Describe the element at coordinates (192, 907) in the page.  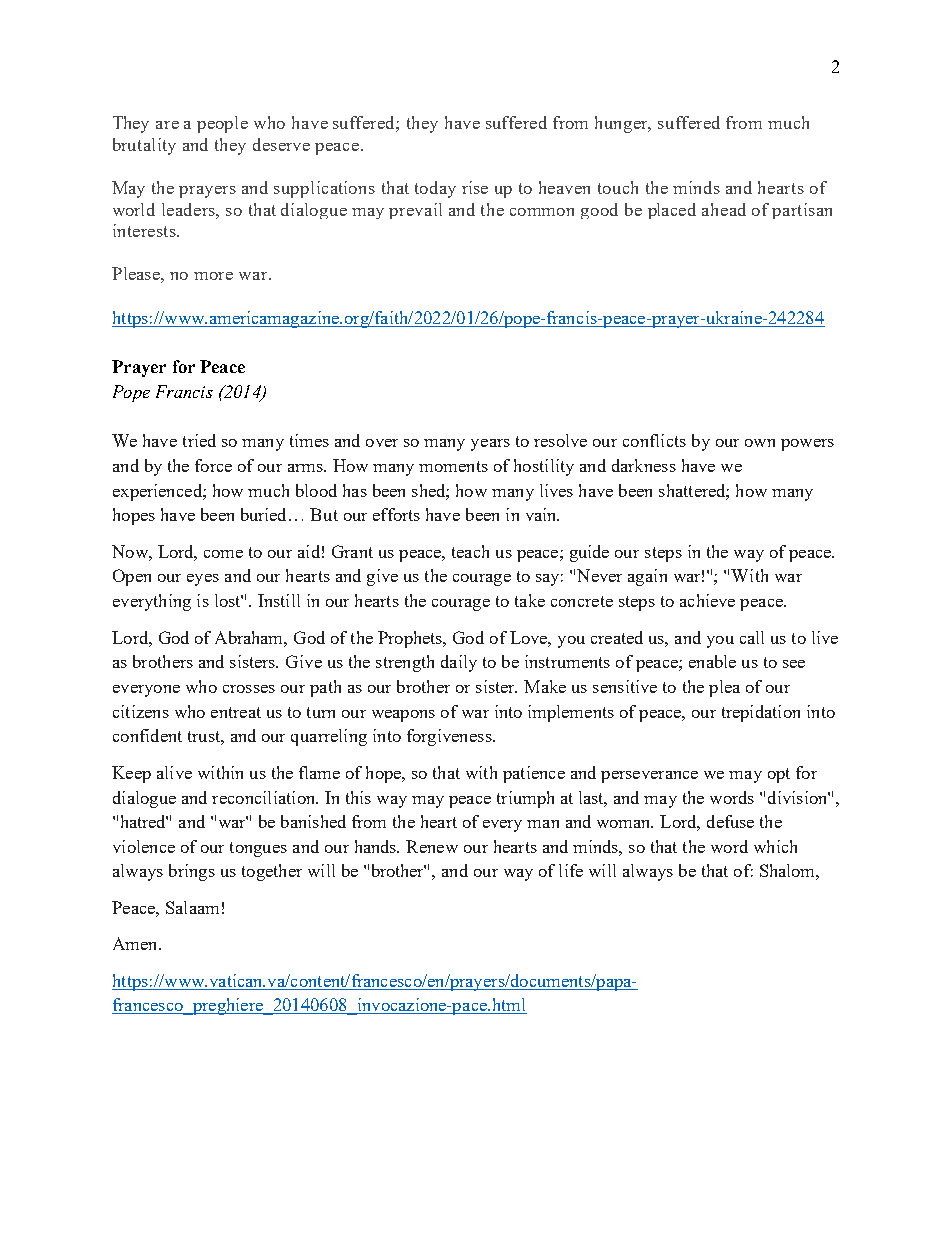
I see `Salaam` at that location.
